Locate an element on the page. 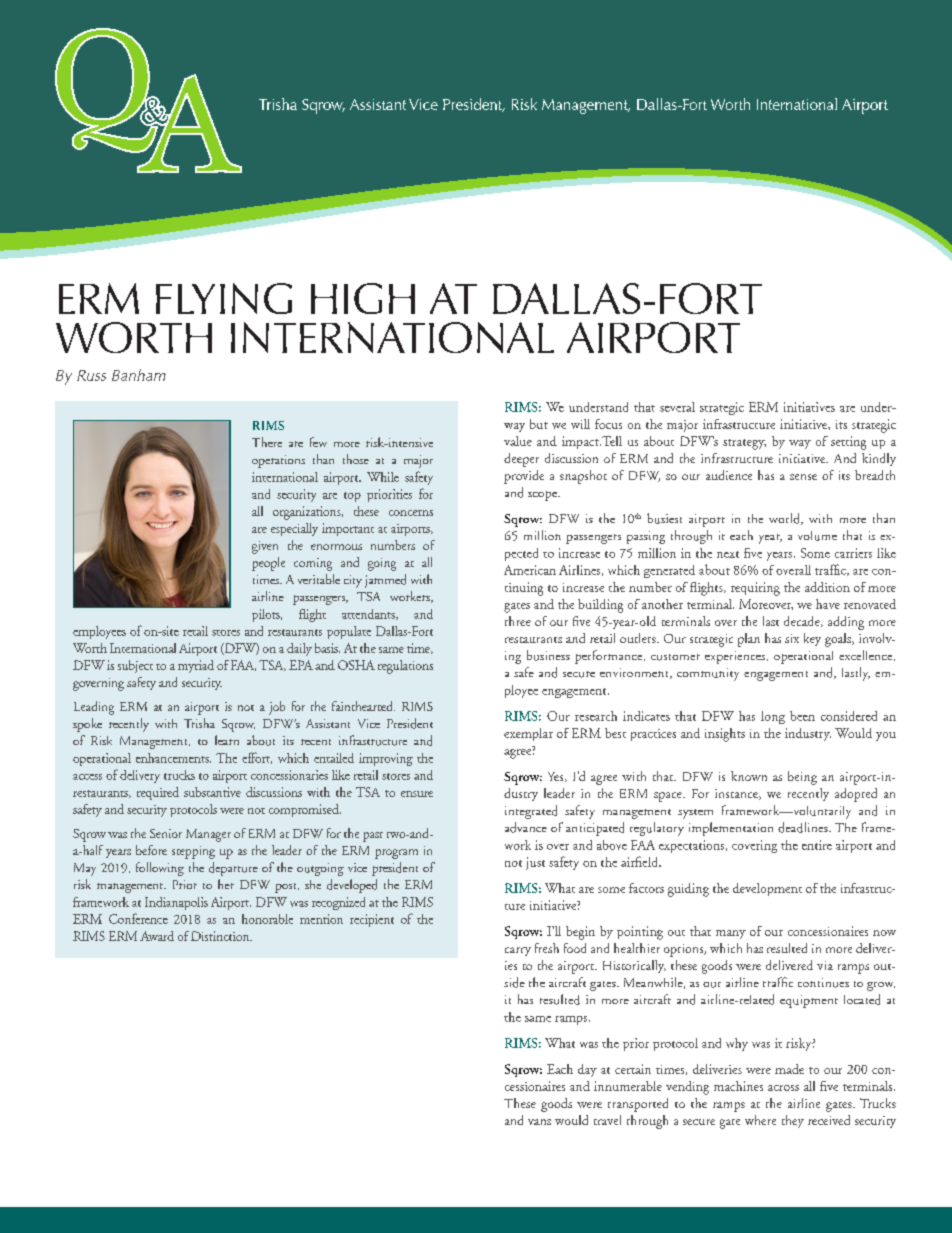 This image has width=952, height=1233. given is located at coordinates (265, 547).
